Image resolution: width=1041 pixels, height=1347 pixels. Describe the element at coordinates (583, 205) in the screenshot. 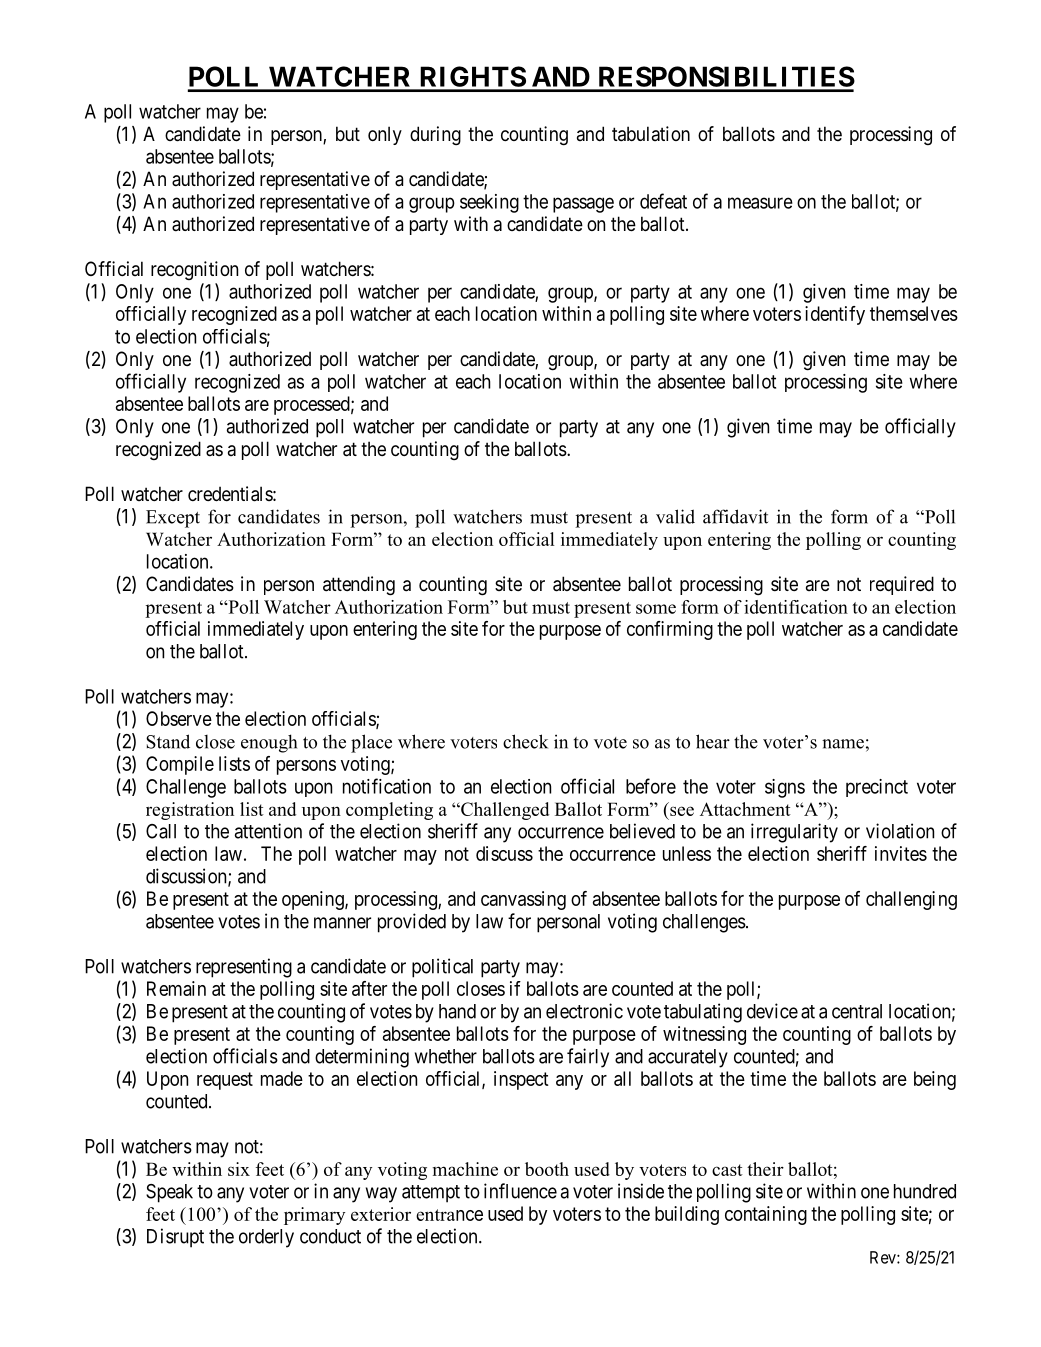

I see `passage` at that location.
